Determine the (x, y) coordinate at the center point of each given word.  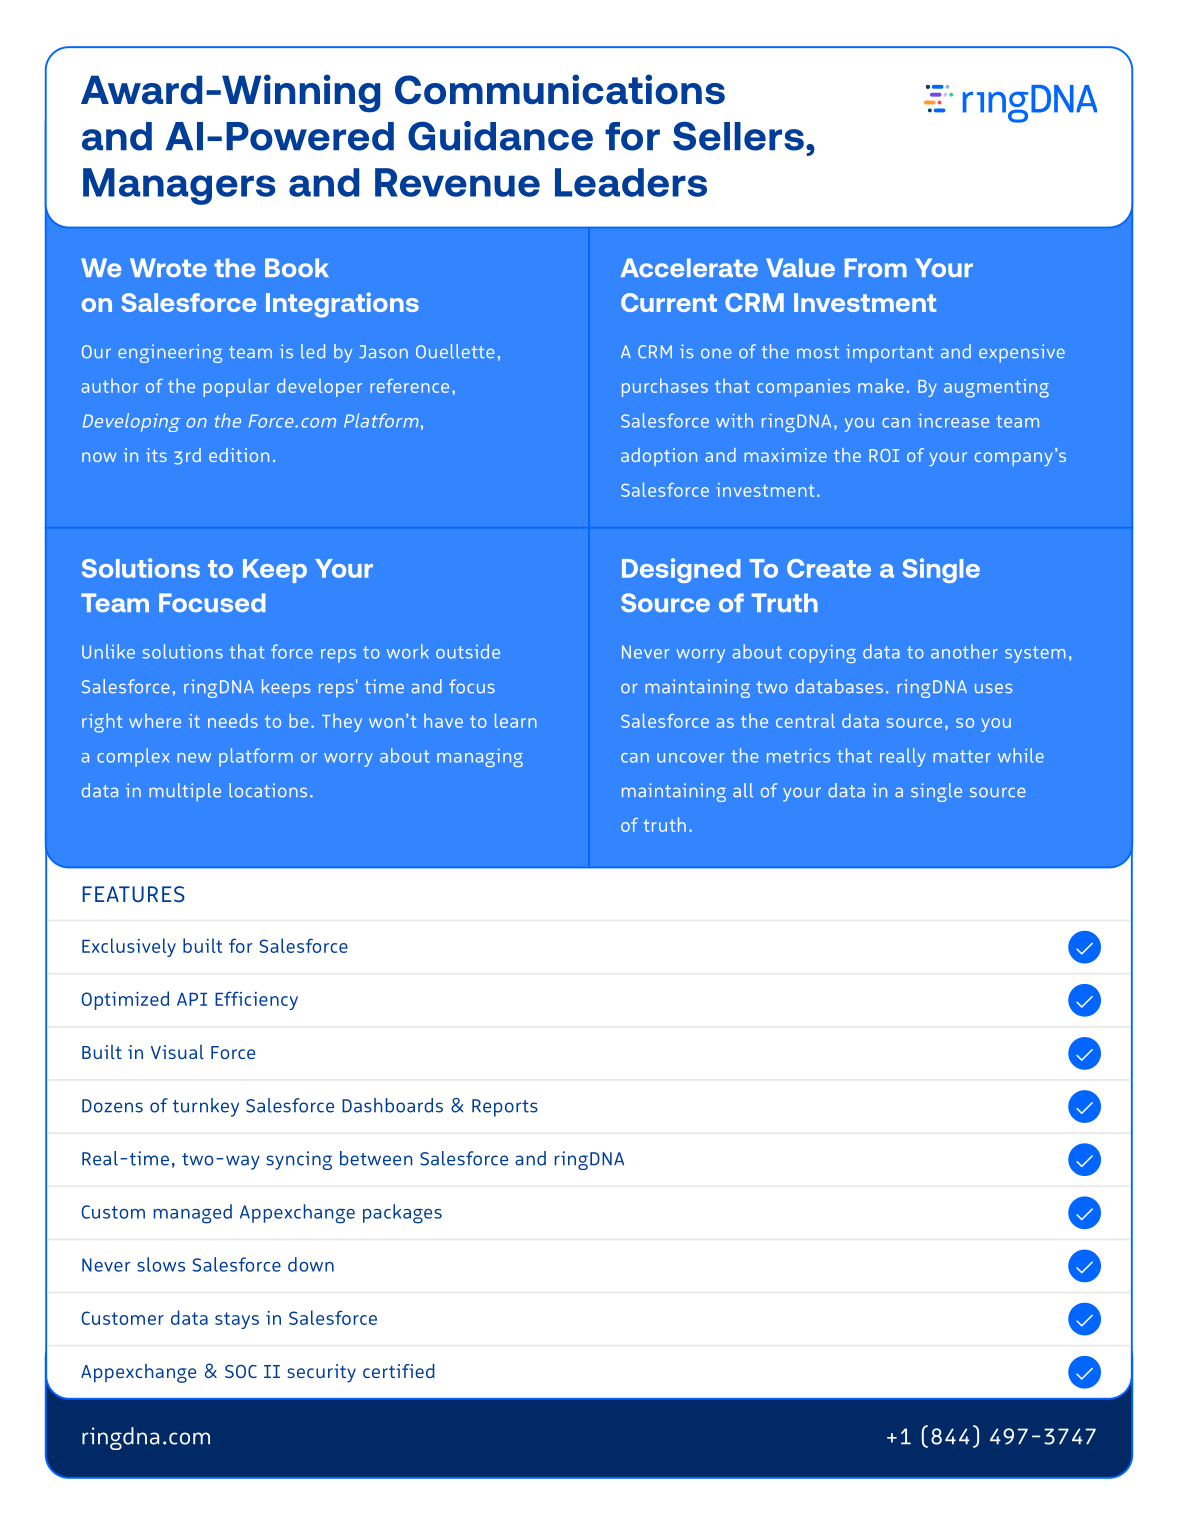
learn (516, 720)
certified (399, 1370)
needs (233, 721)
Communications (560, 89)
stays (237, 1320)
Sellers (738, 136)
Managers (179, 186)
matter (962, 756)
